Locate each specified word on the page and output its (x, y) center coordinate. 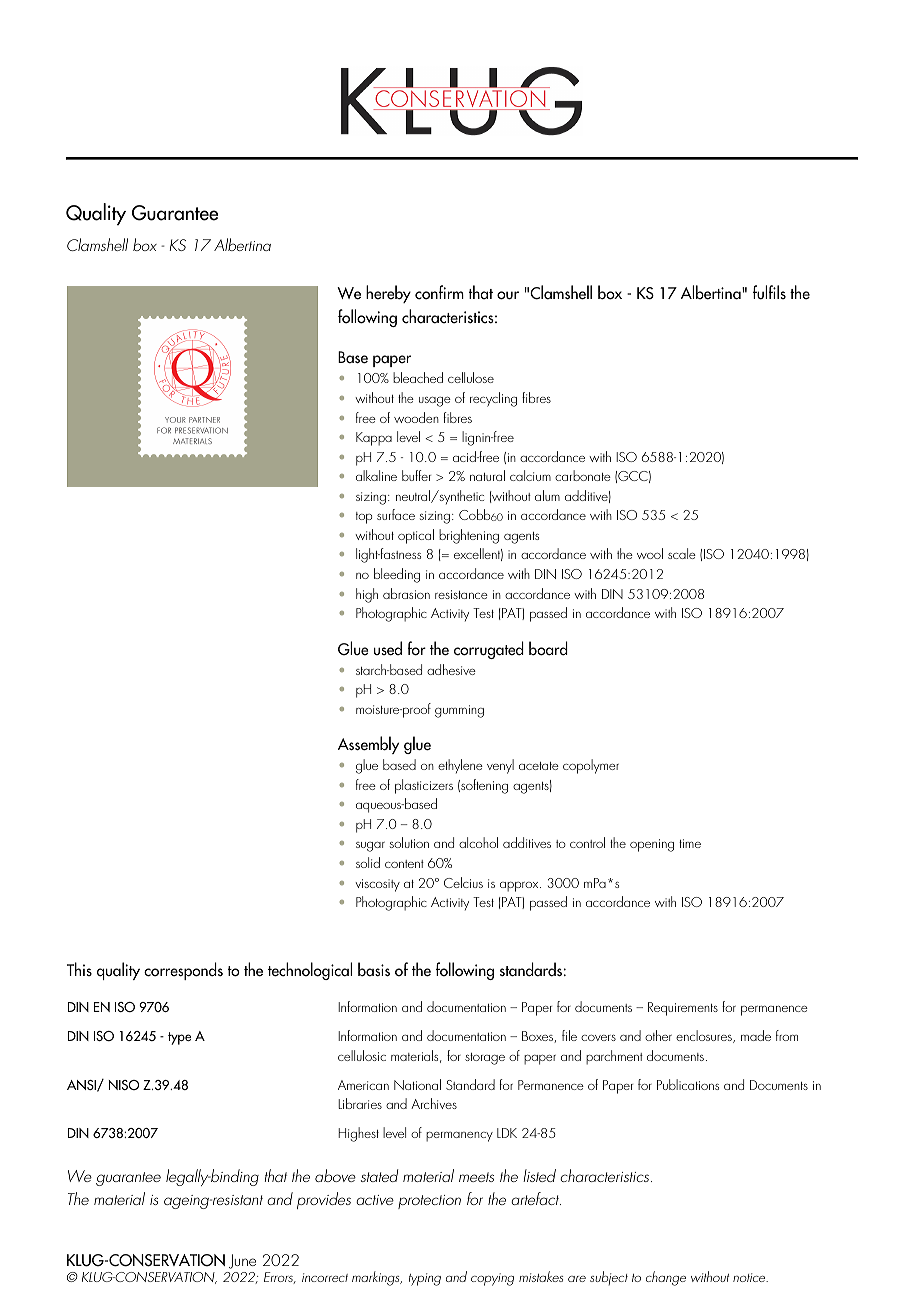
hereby (388, 294)
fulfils (769, 292)
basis (374, 969)
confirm (439, 292)
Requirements (683, 1009)
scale (682, 553)
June (242, 1261)
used (388, 648)
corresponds (183, 971)
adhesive (451, 669)
